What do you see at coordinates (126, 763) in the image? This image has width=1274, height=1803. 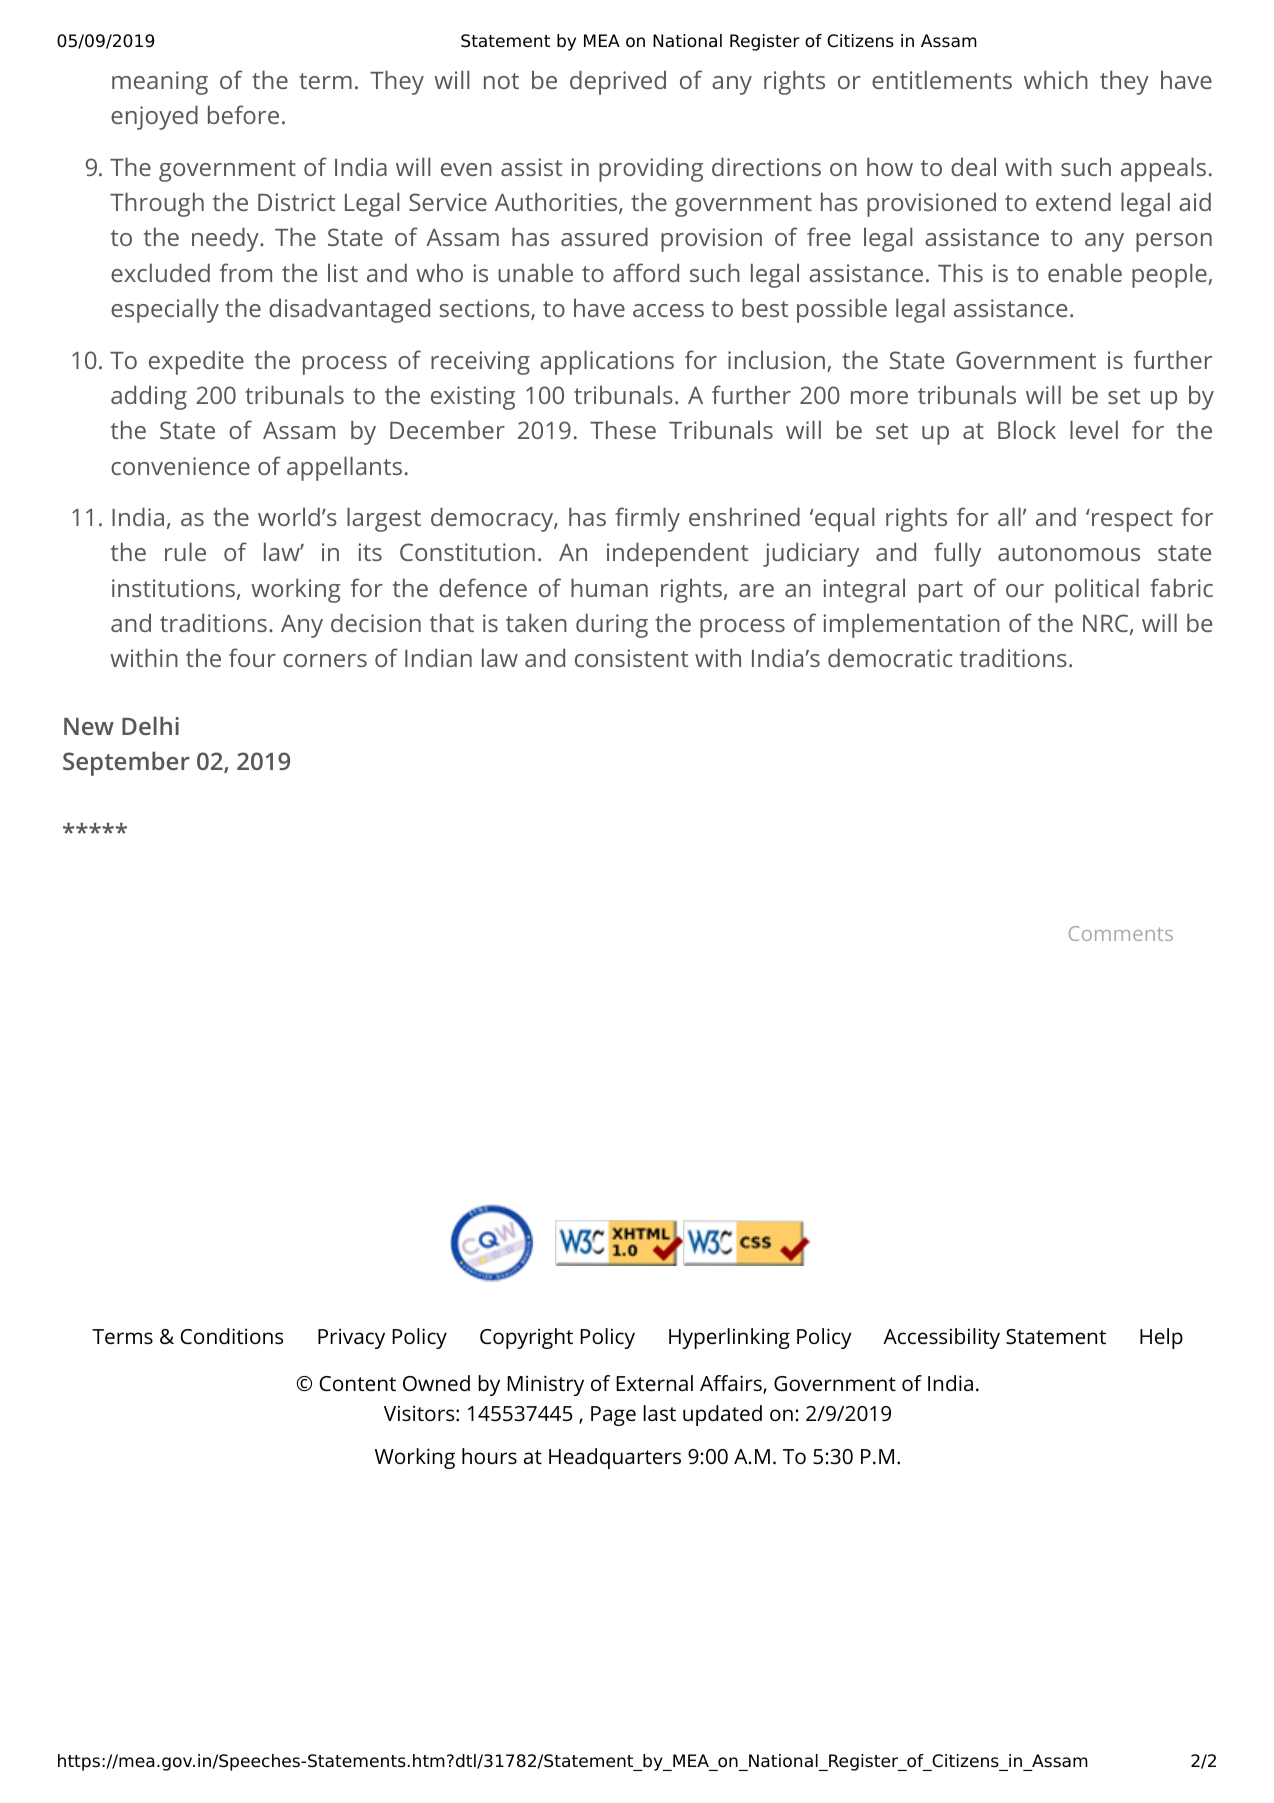 I see `September` at bounding box center [126, 763].
